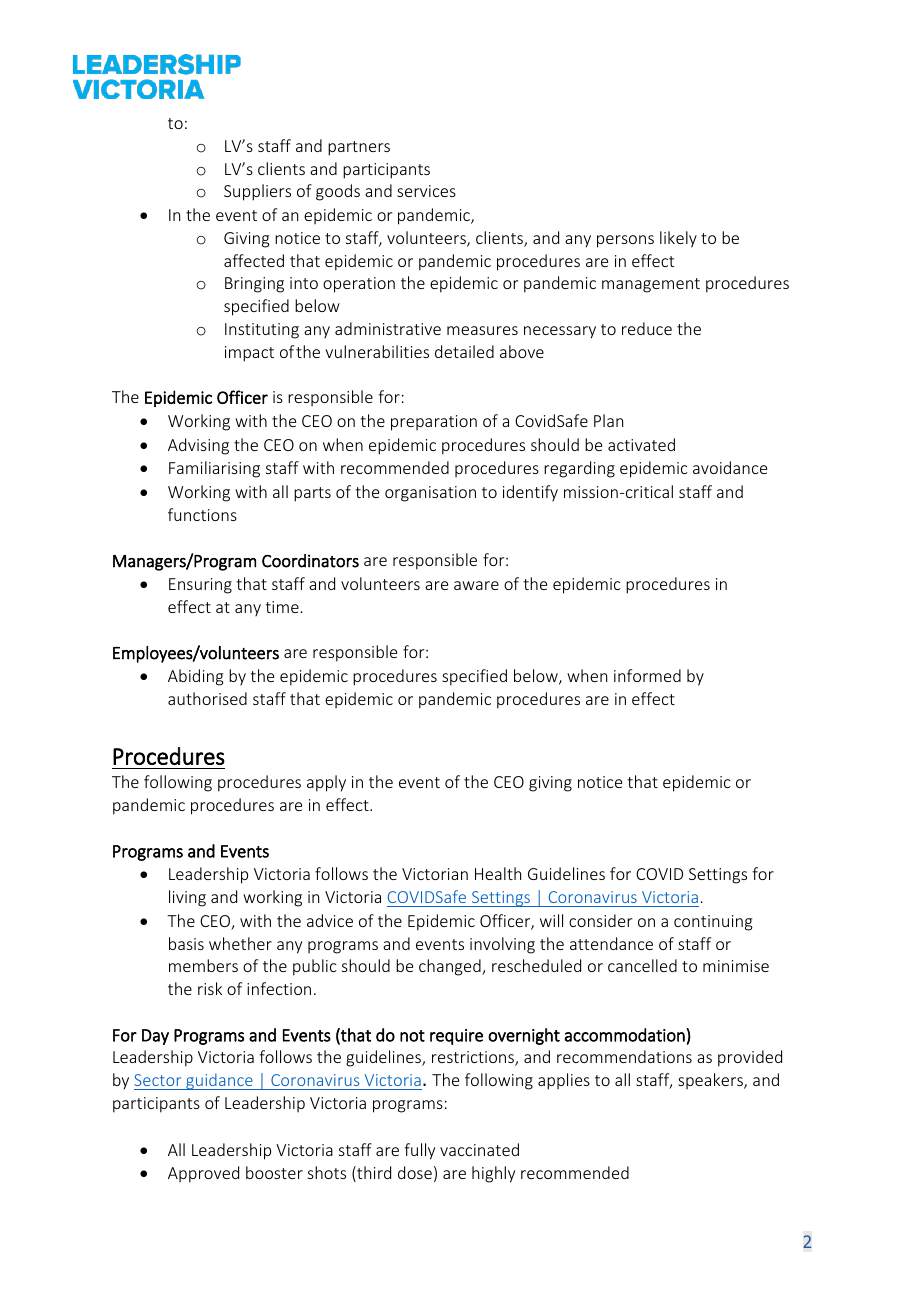 Image resolution: width=924 pixels, height=1308 pixels. What do you see at coordinates (426, 191) in the screenshot?
I see `services` at bounding box center [426, 191].
